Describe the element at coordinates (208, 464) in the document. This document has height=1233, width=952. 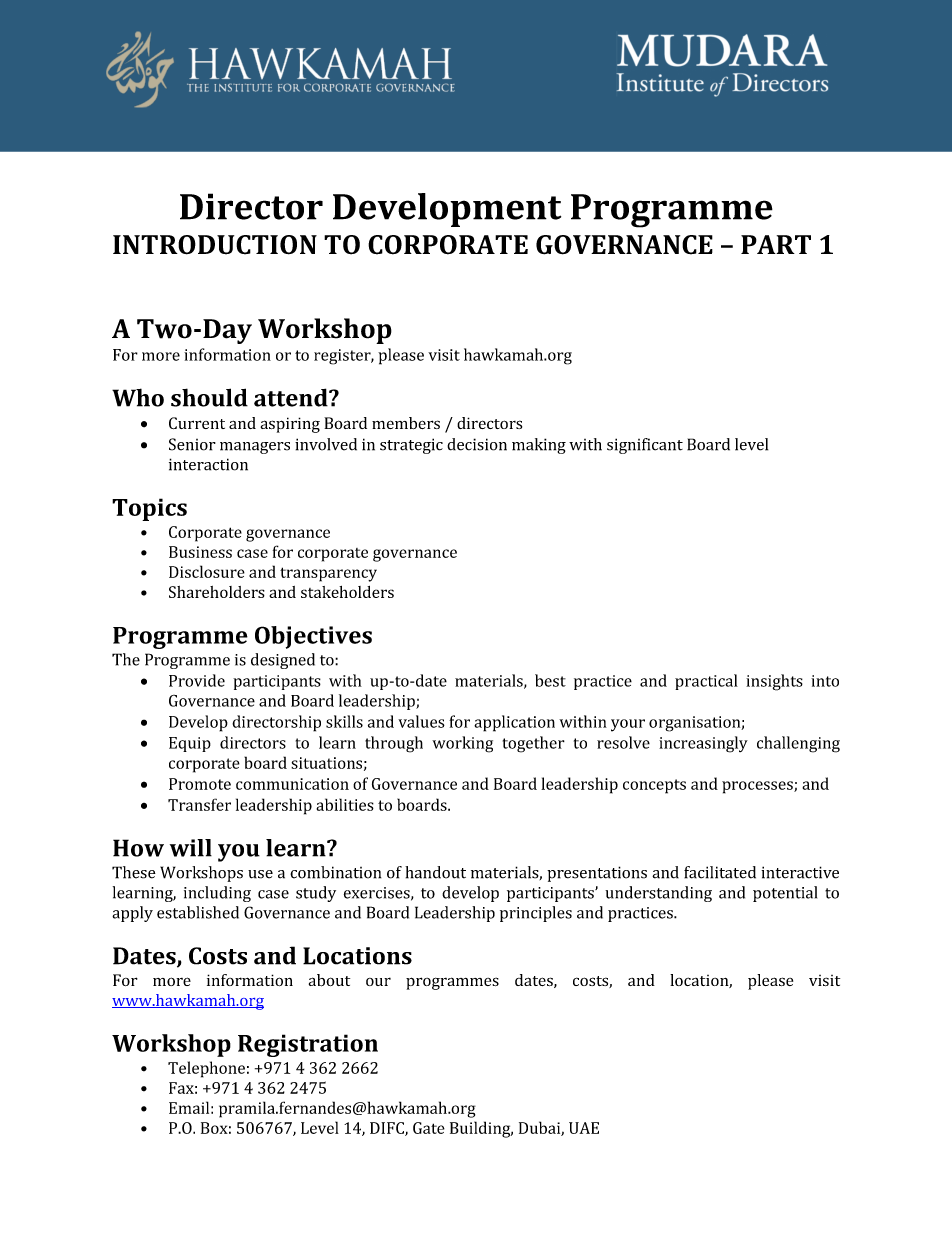
I see `interaction` at that location.
